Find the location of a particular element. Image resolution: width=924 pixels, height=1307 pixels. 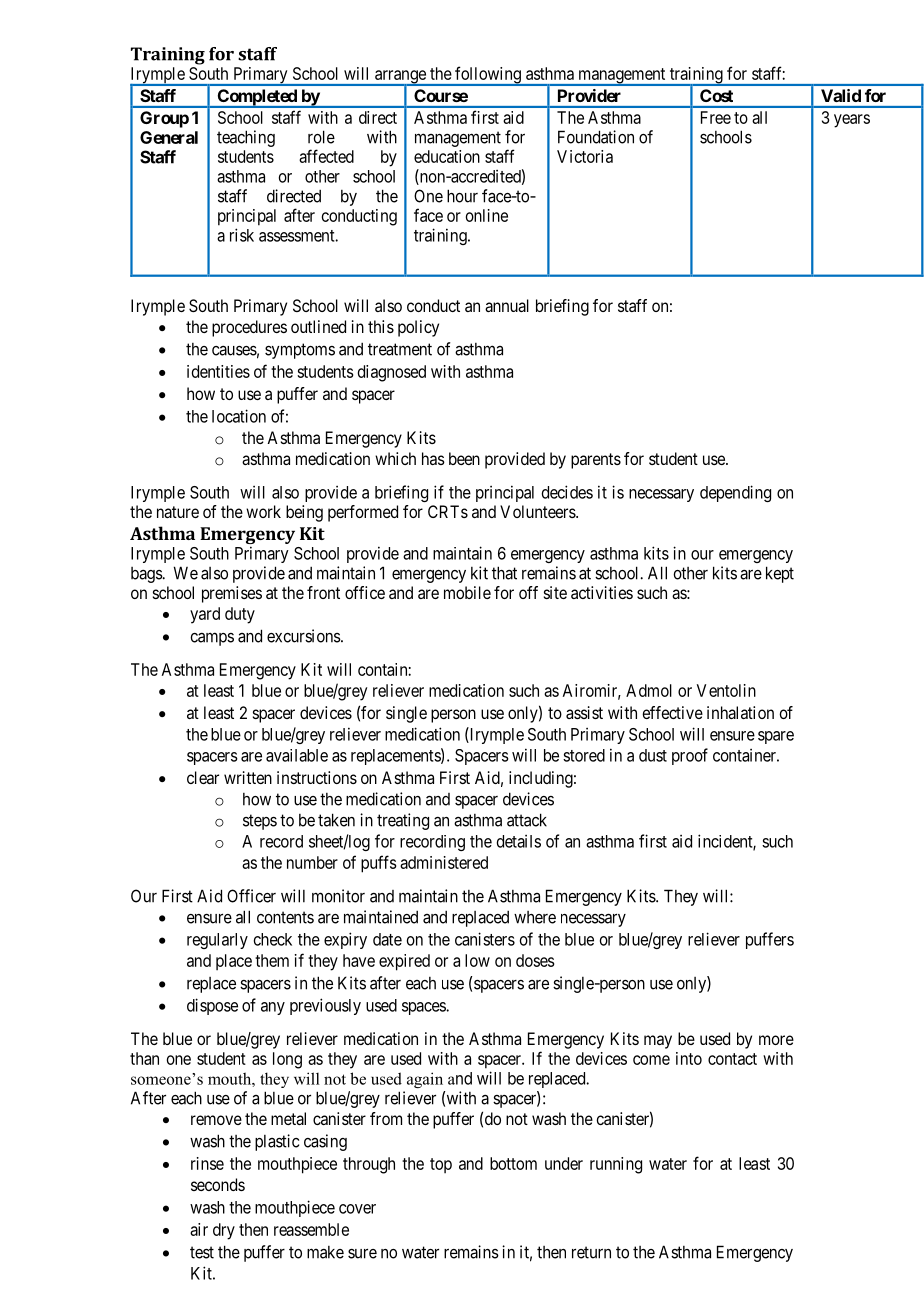

kept is located at coordinates (780, 574).
